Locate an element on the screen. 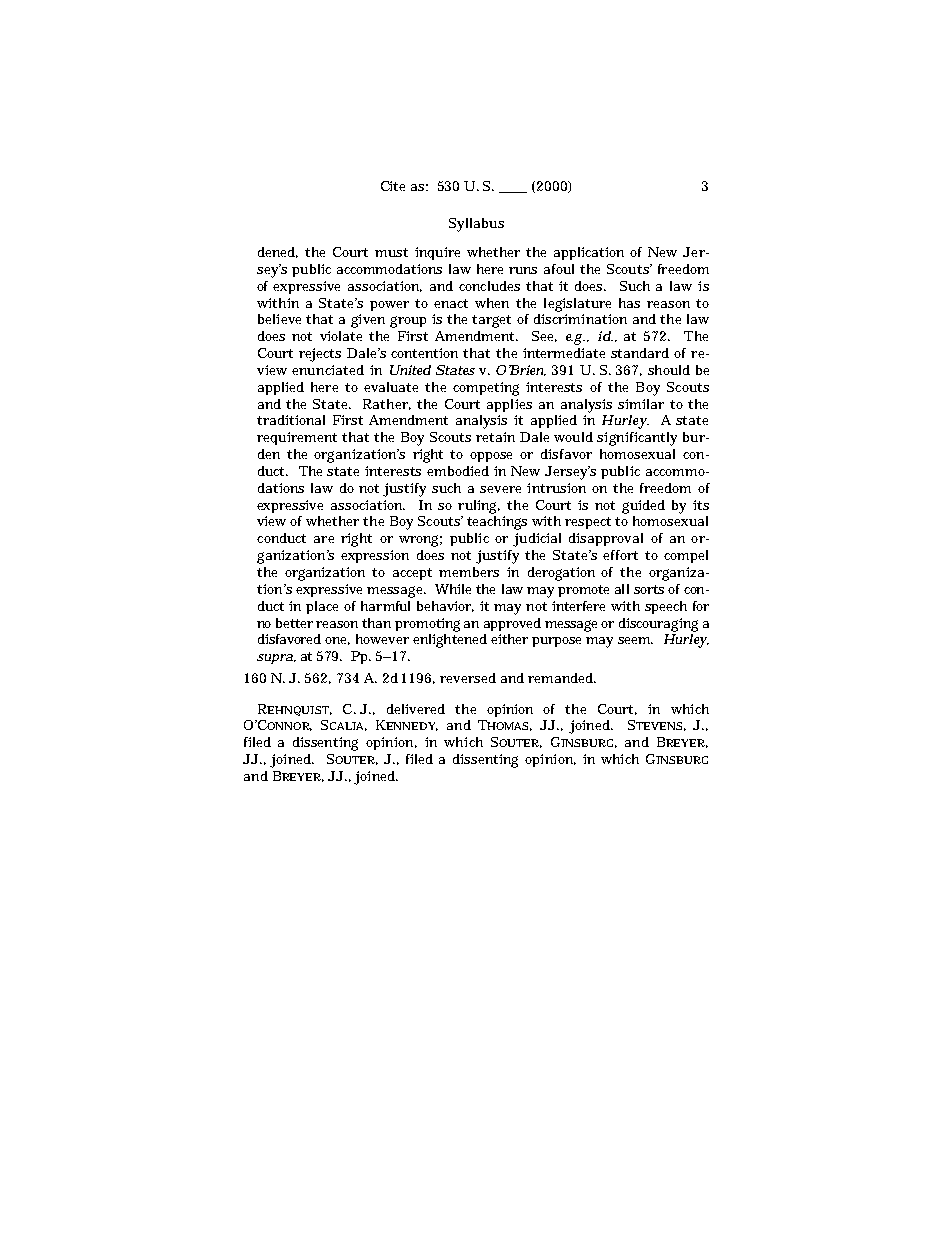  afoul is located at coordinates (559, 269).
